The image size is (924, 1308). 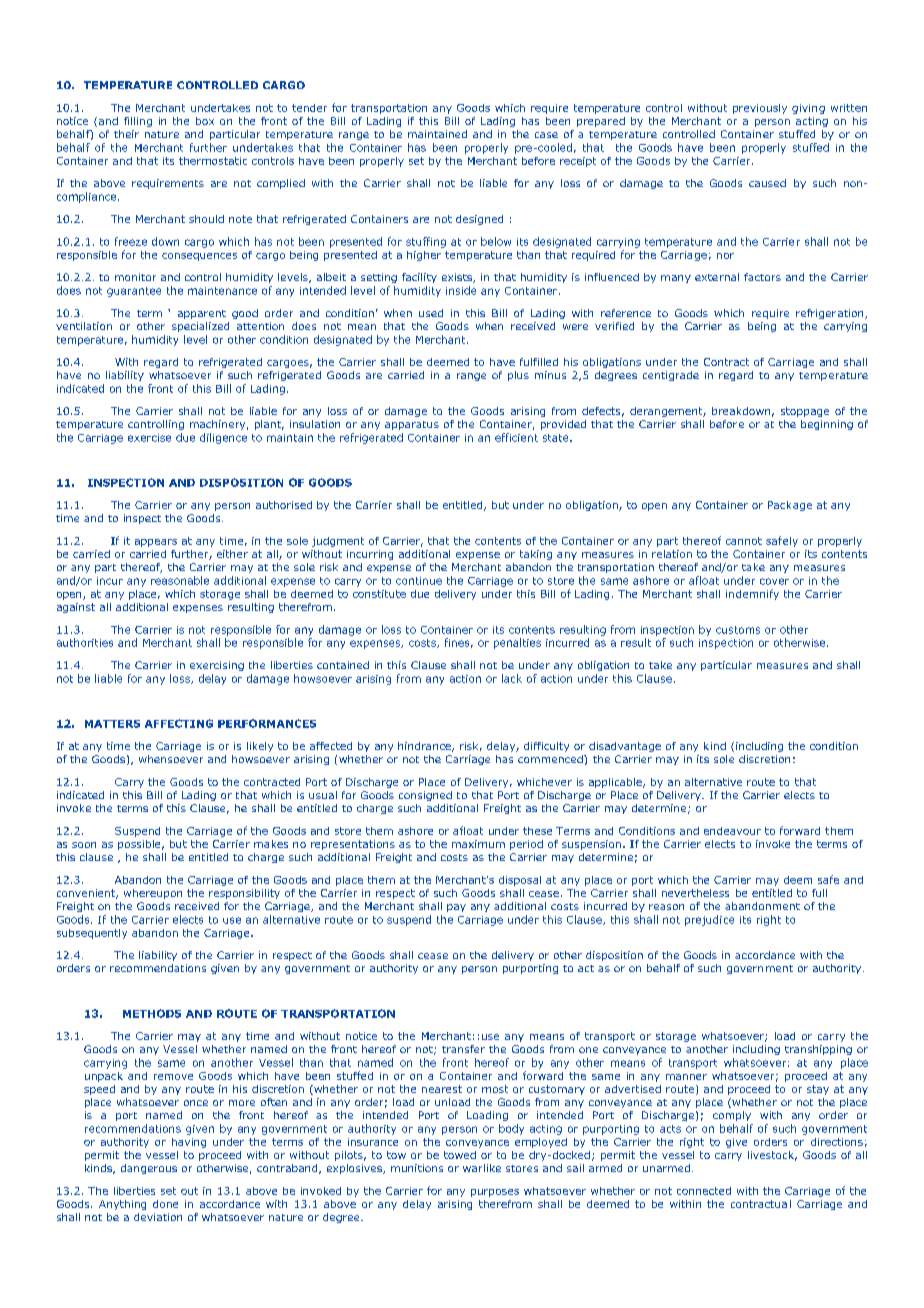 What do you see at coordinates (760, 109) in the screenshot?
I see `previously` at bounding box center [760, 109].
